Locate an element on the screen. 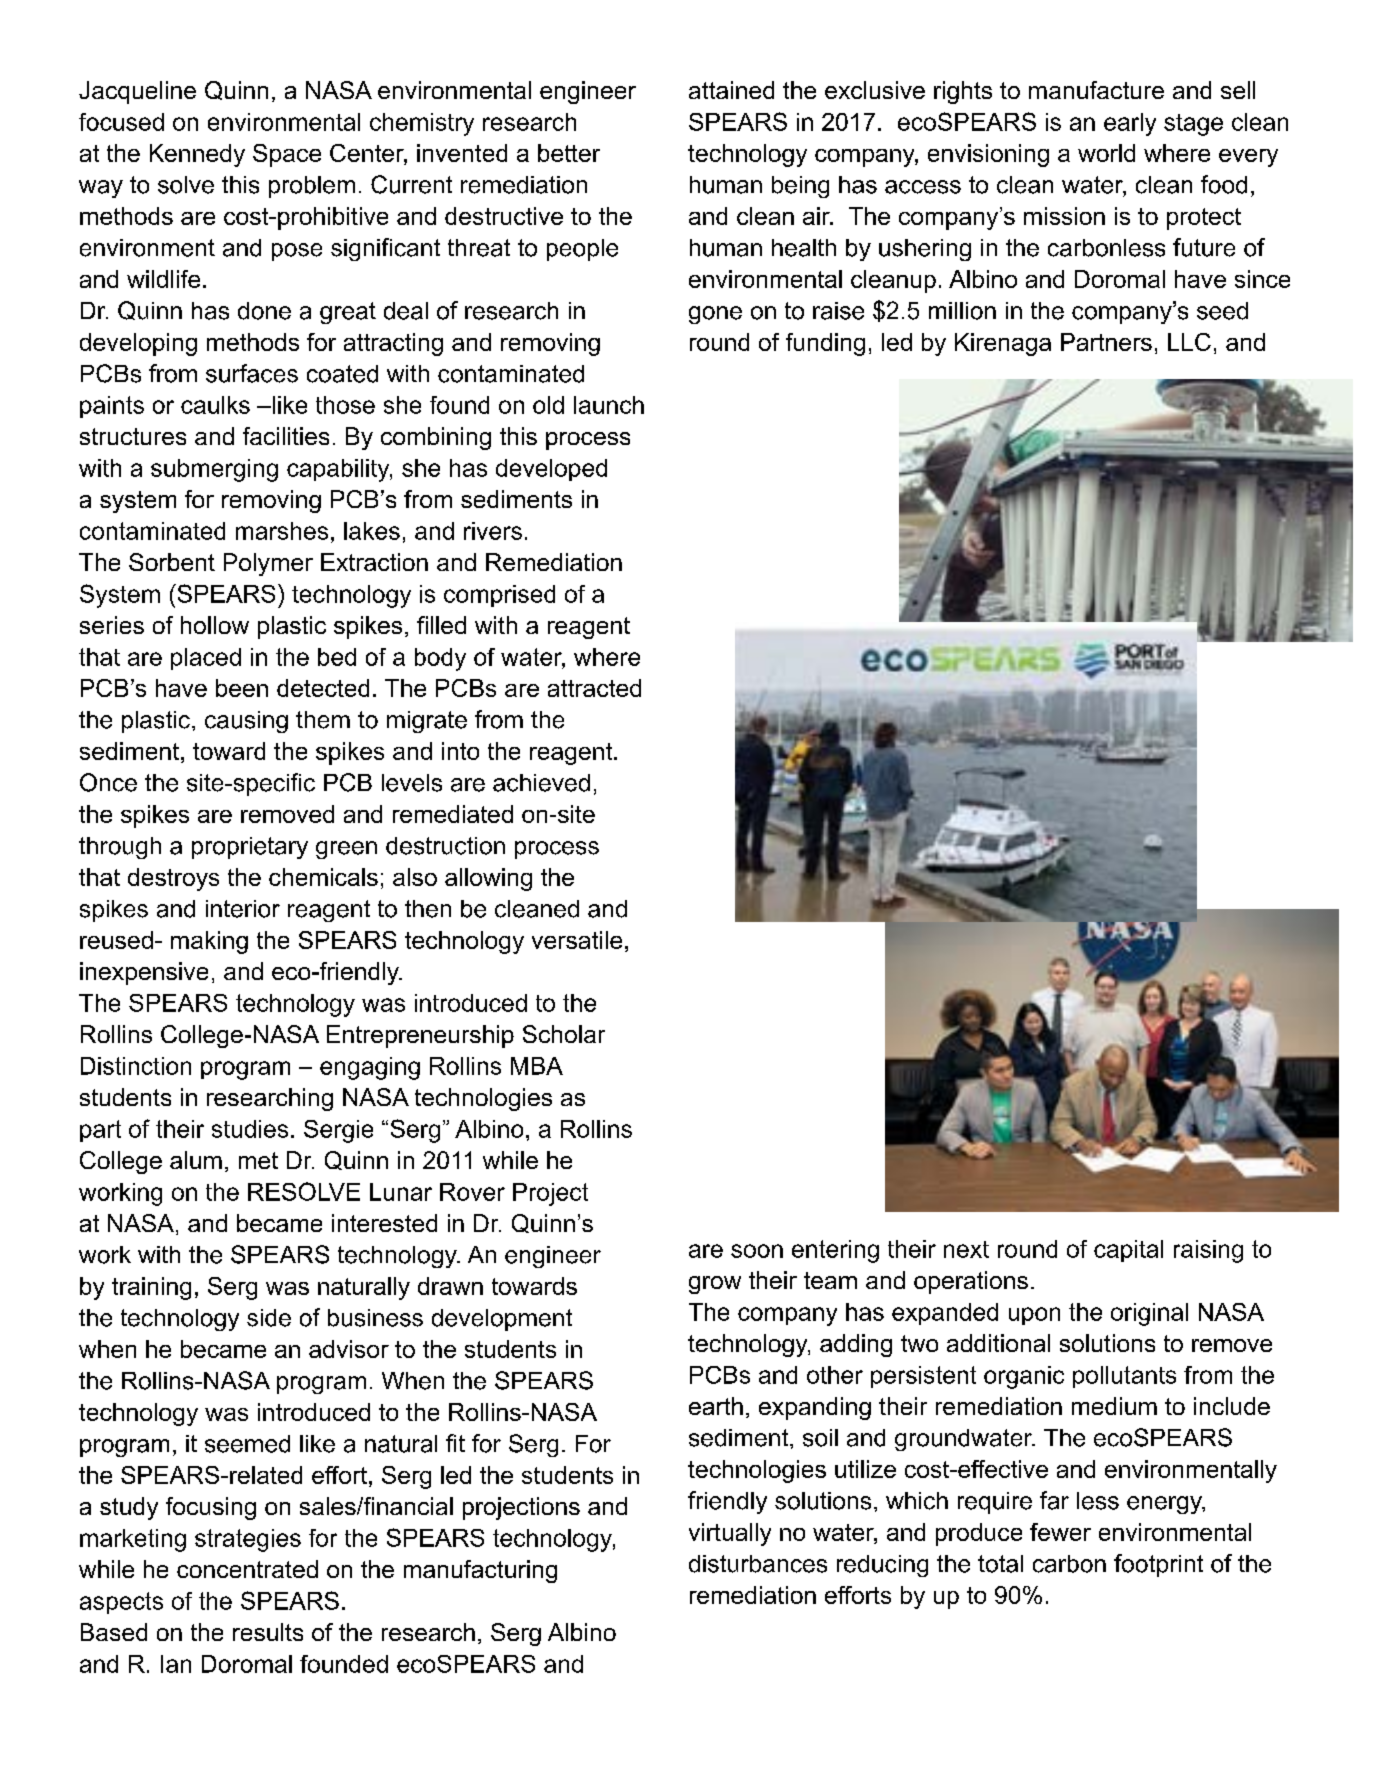  raising is located at coordinates (1208, 1251).
